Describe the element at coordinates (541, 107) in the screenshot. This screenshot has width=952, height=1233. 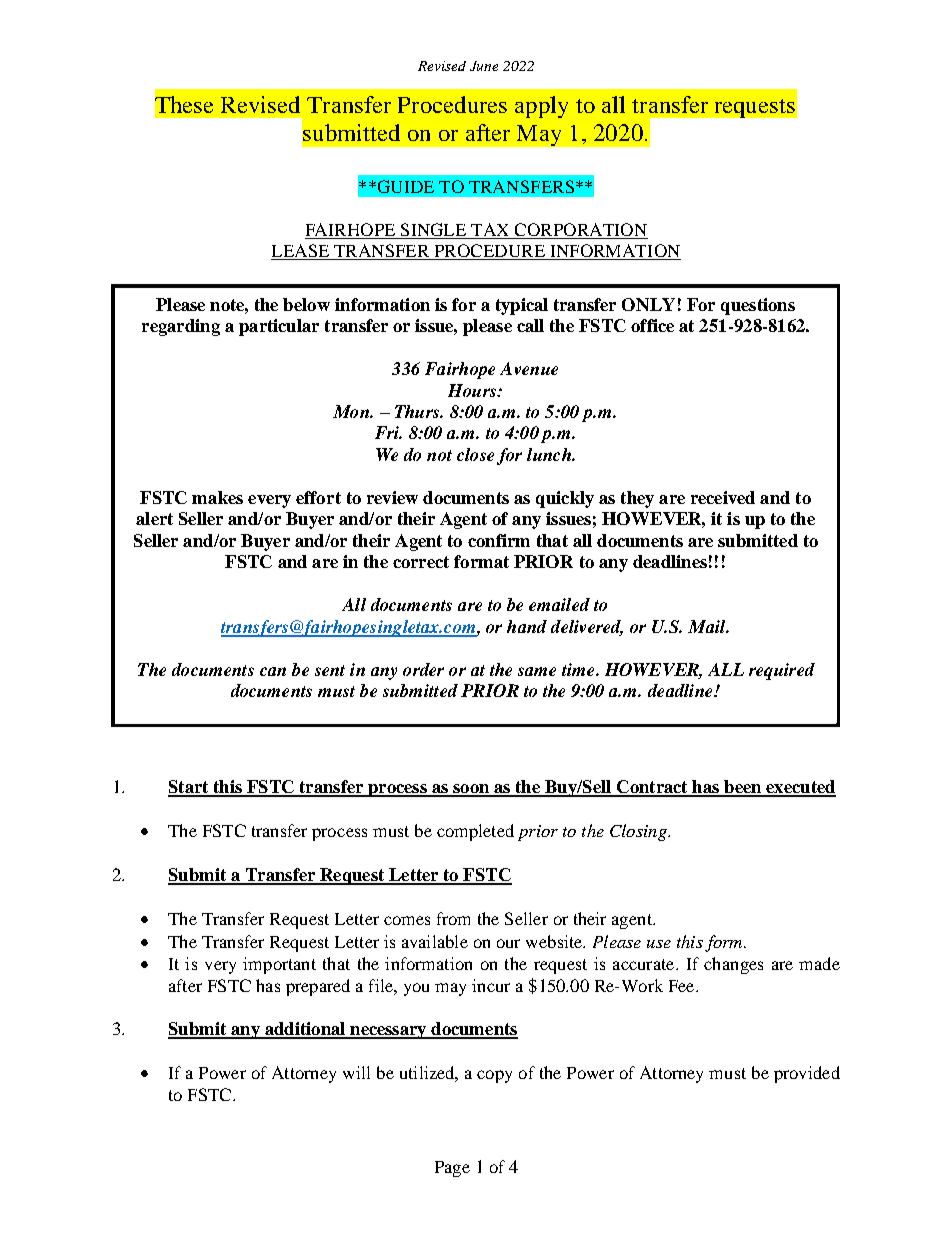
I see `apply` at that location.
